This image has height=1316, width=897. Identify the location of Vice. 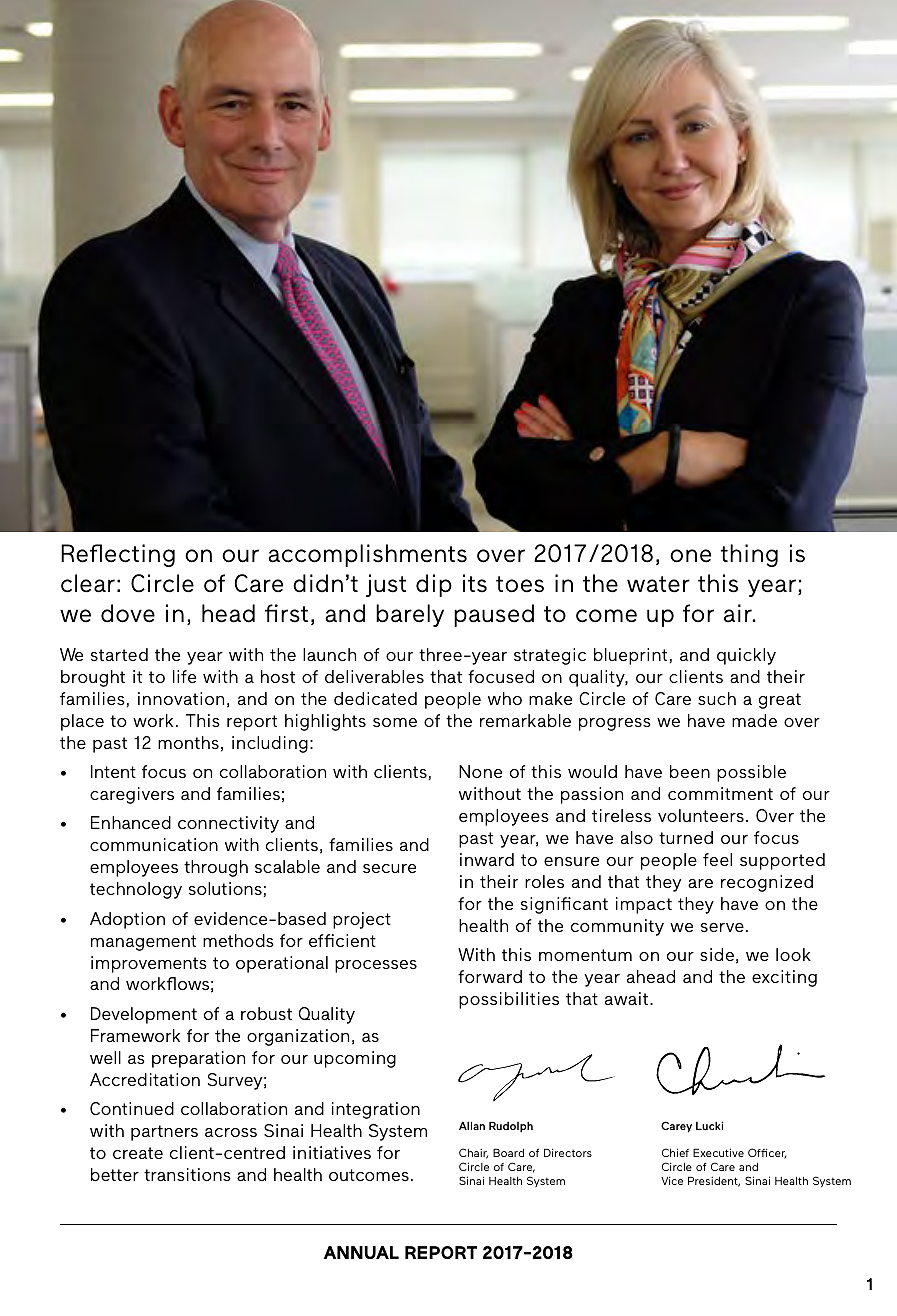
(672, 1180).
